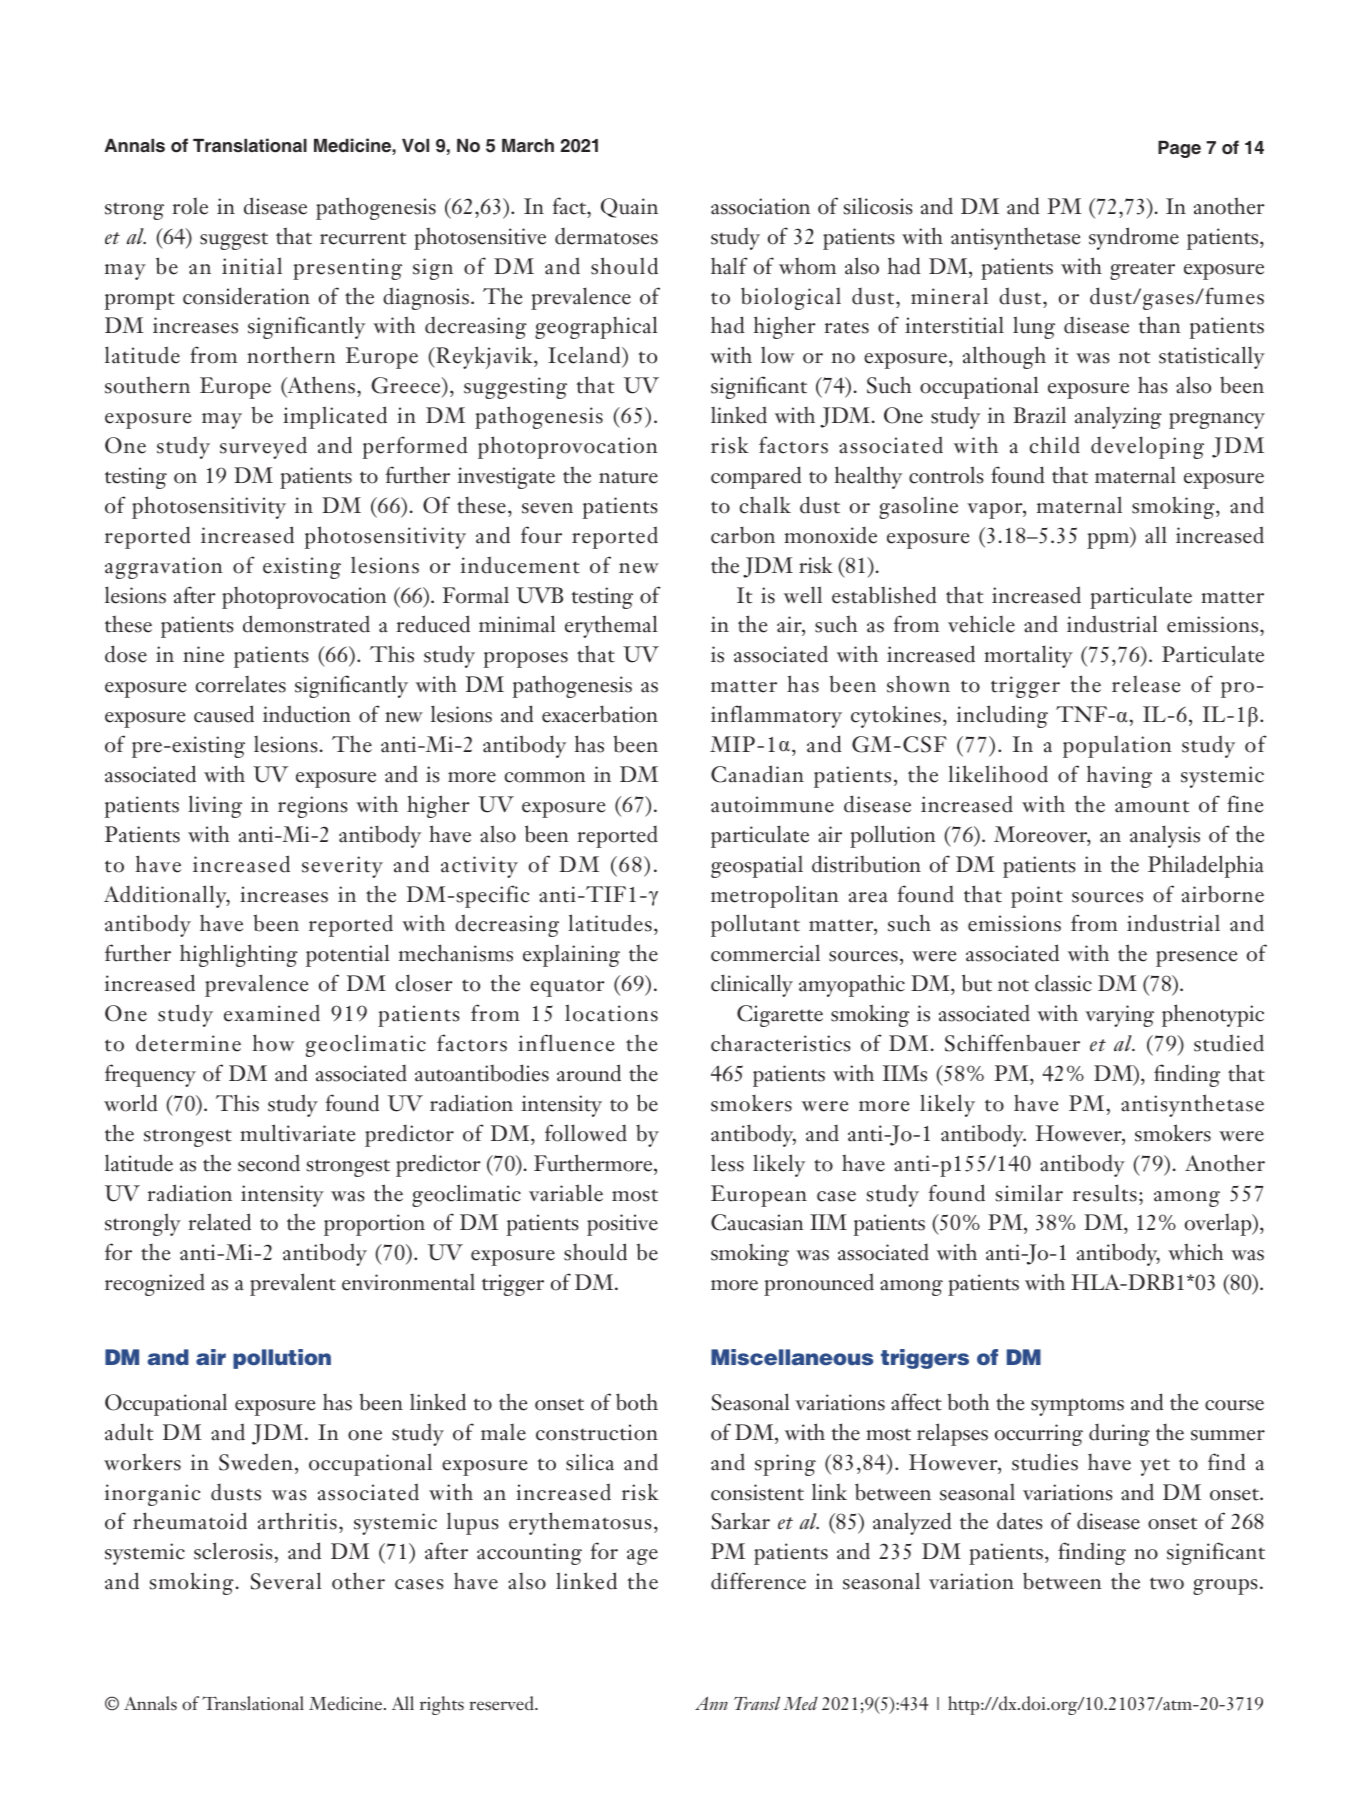 This screenshot has height=1793, width=1369. What do you see at coordinates (269, 1163) in the screenshot?
I see `second` at bounding box center [269, 1163].
